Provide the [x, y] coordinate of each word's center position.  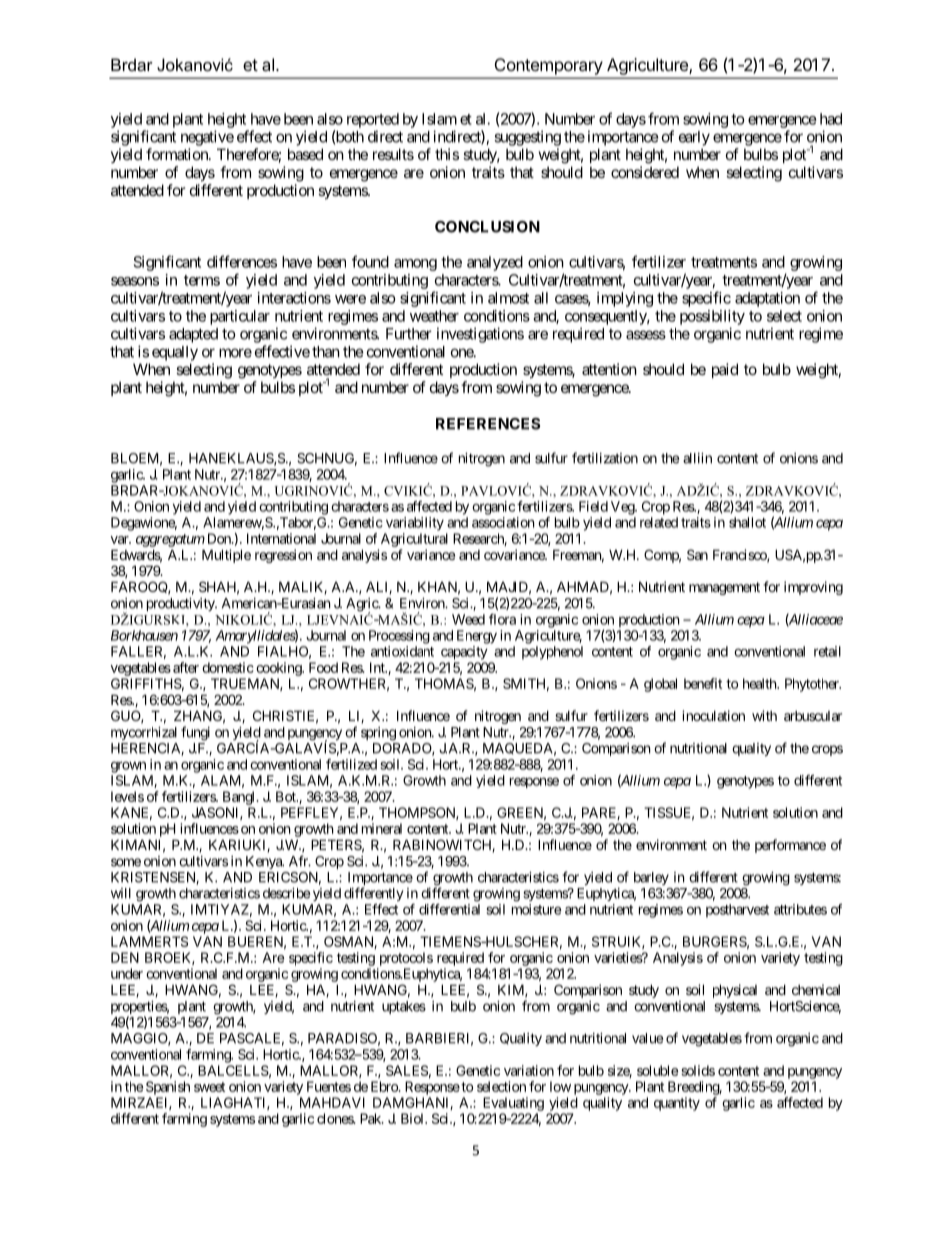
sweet [209, 1087]
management [724, 588]
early [694, 138]
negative [207, 138]
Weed [468, 619]
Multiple [226, 556]
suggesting [527, 138]
